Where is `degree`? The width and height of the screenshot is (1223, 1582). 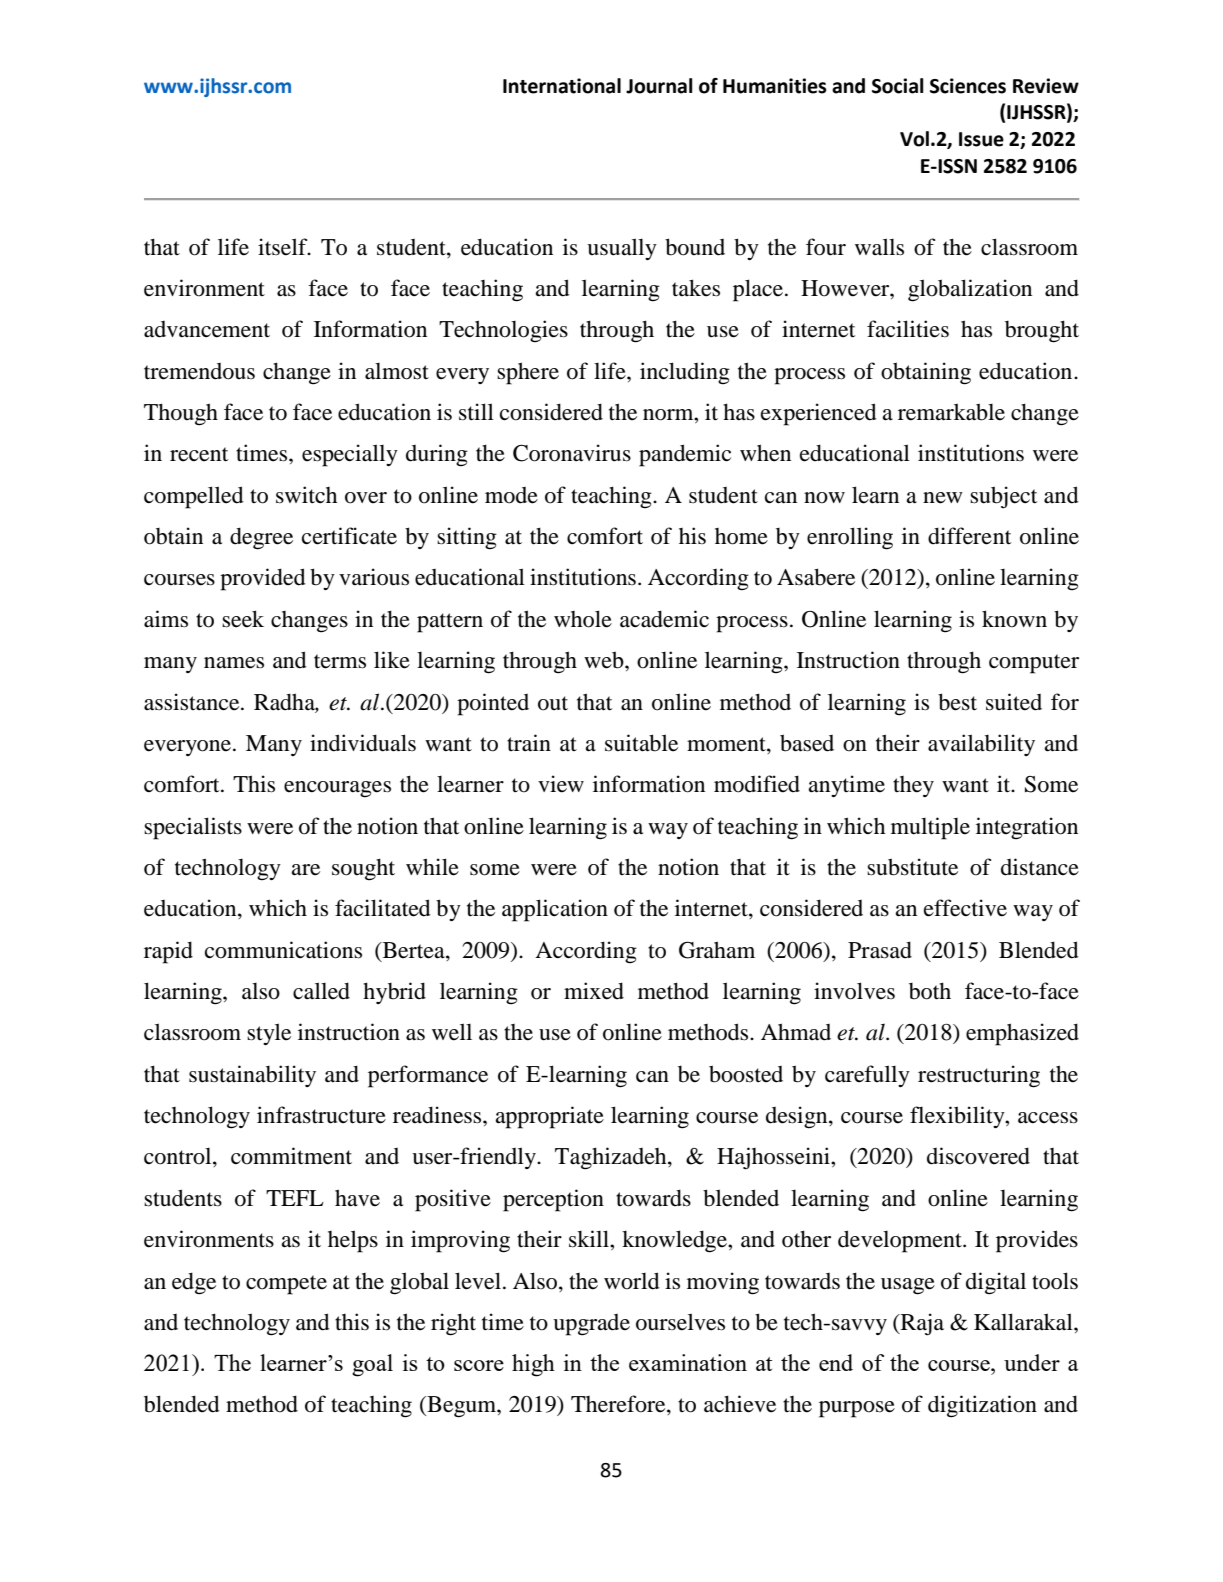 degree is located at coordinates (261, 538).
